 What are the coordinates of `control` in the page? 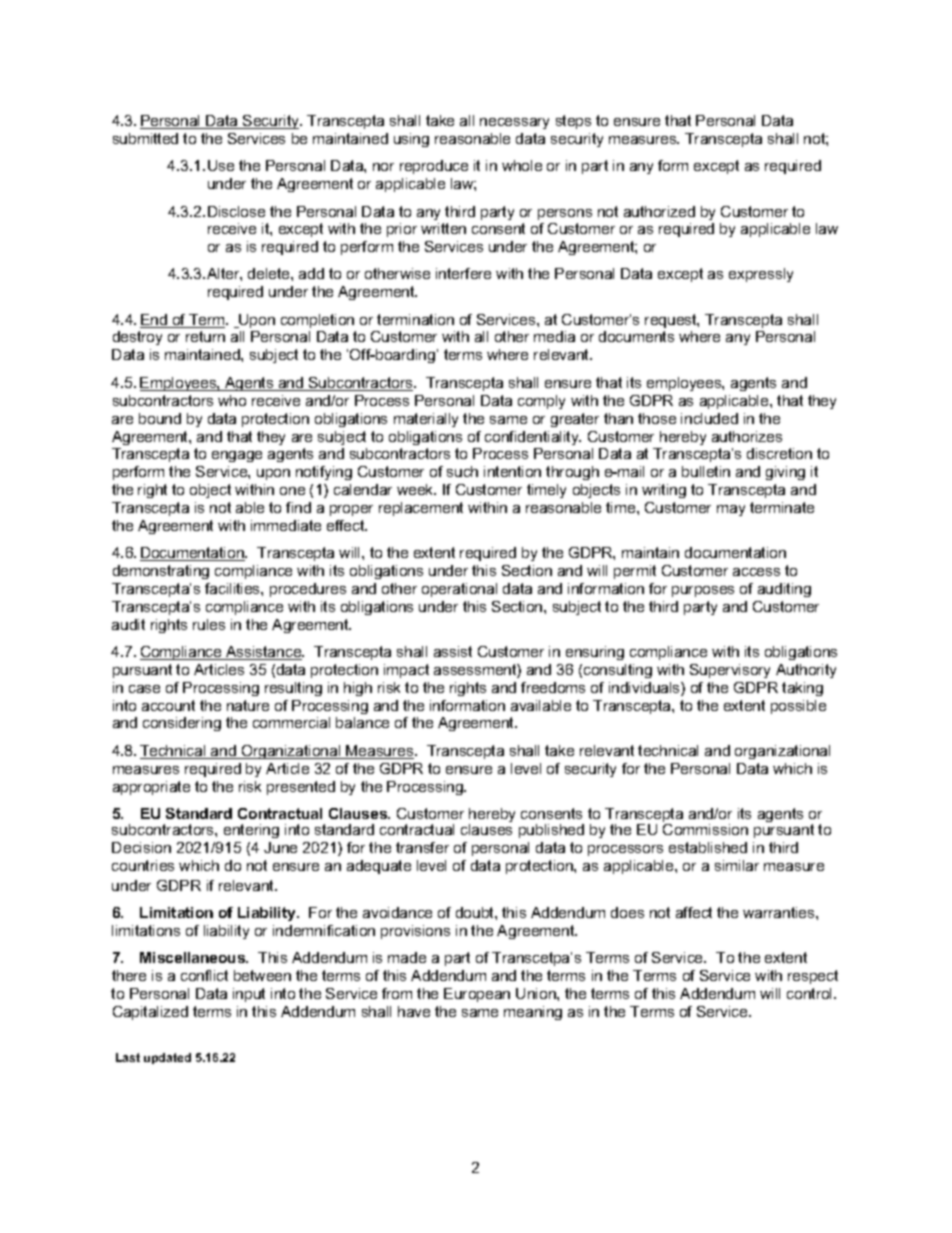 It's located at (811, 993).
